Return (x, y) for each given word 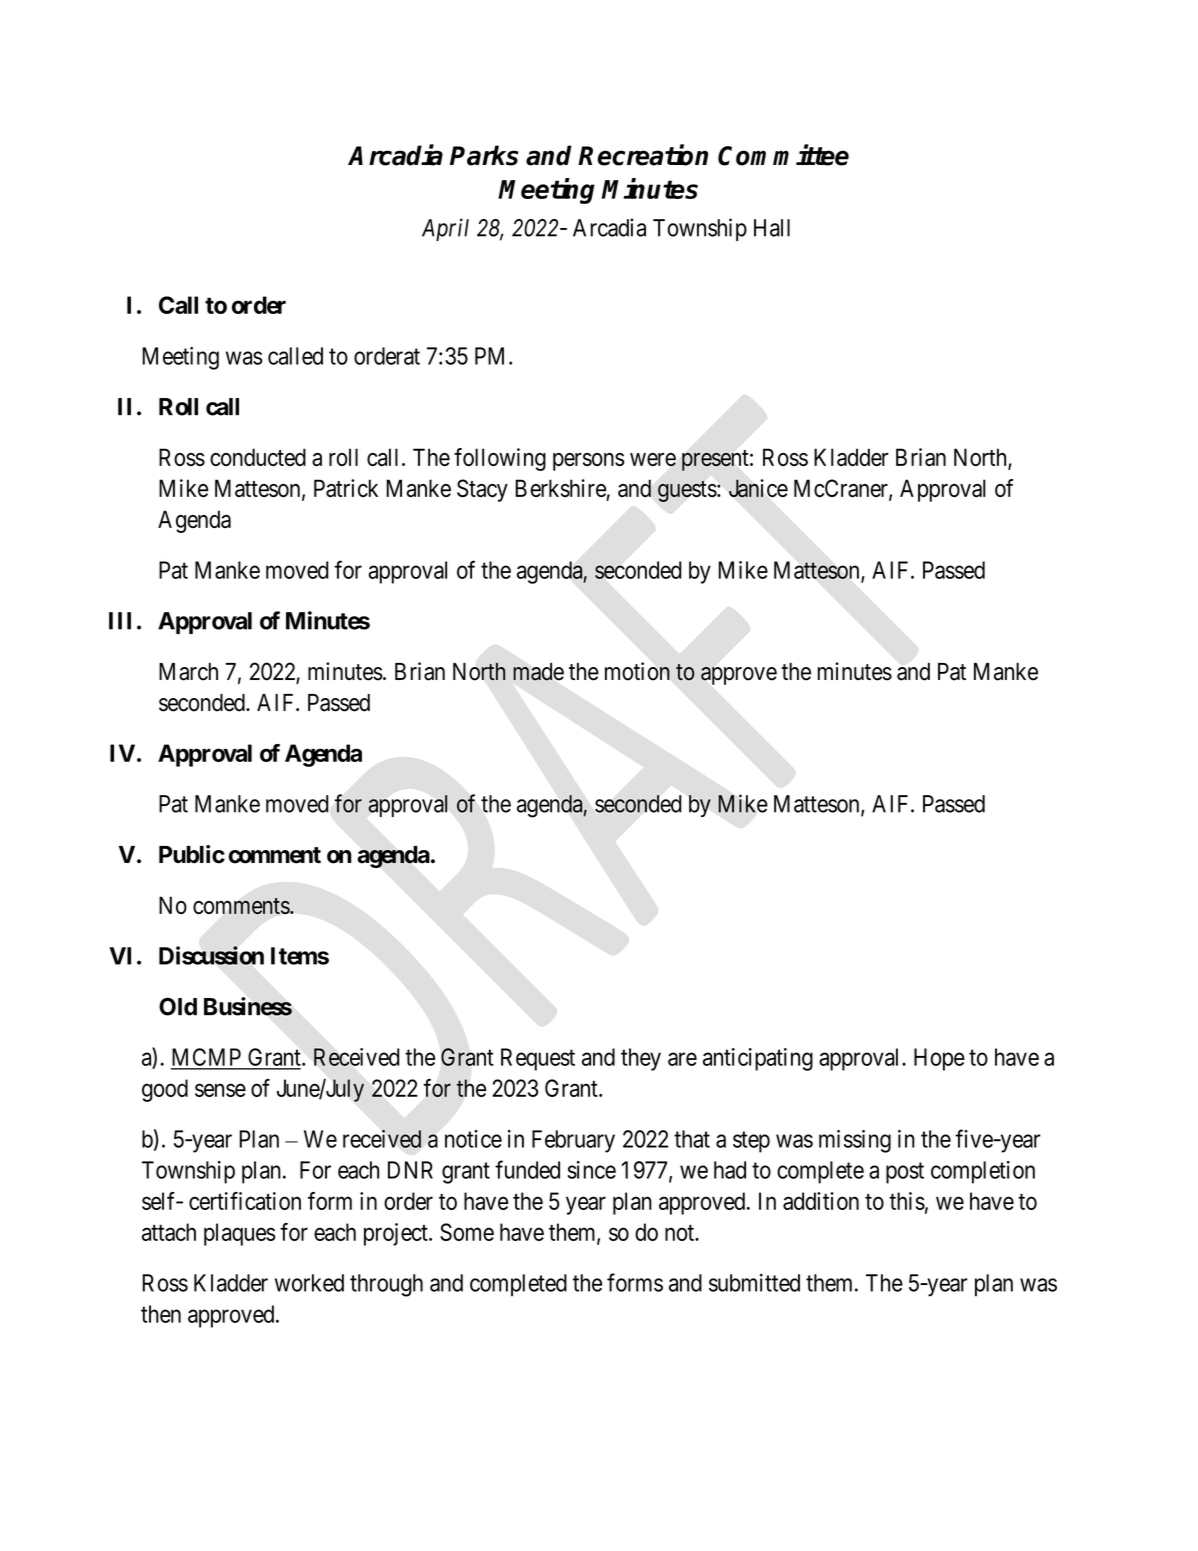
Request (538, 1059)
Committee (783, 155)
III (120, 621)
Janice (758, 488)
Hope (939, 1059)
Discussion (211, 955)
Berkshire (560, 488)
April (445, 229)
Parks (484, 155)
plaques (240, 1234)
